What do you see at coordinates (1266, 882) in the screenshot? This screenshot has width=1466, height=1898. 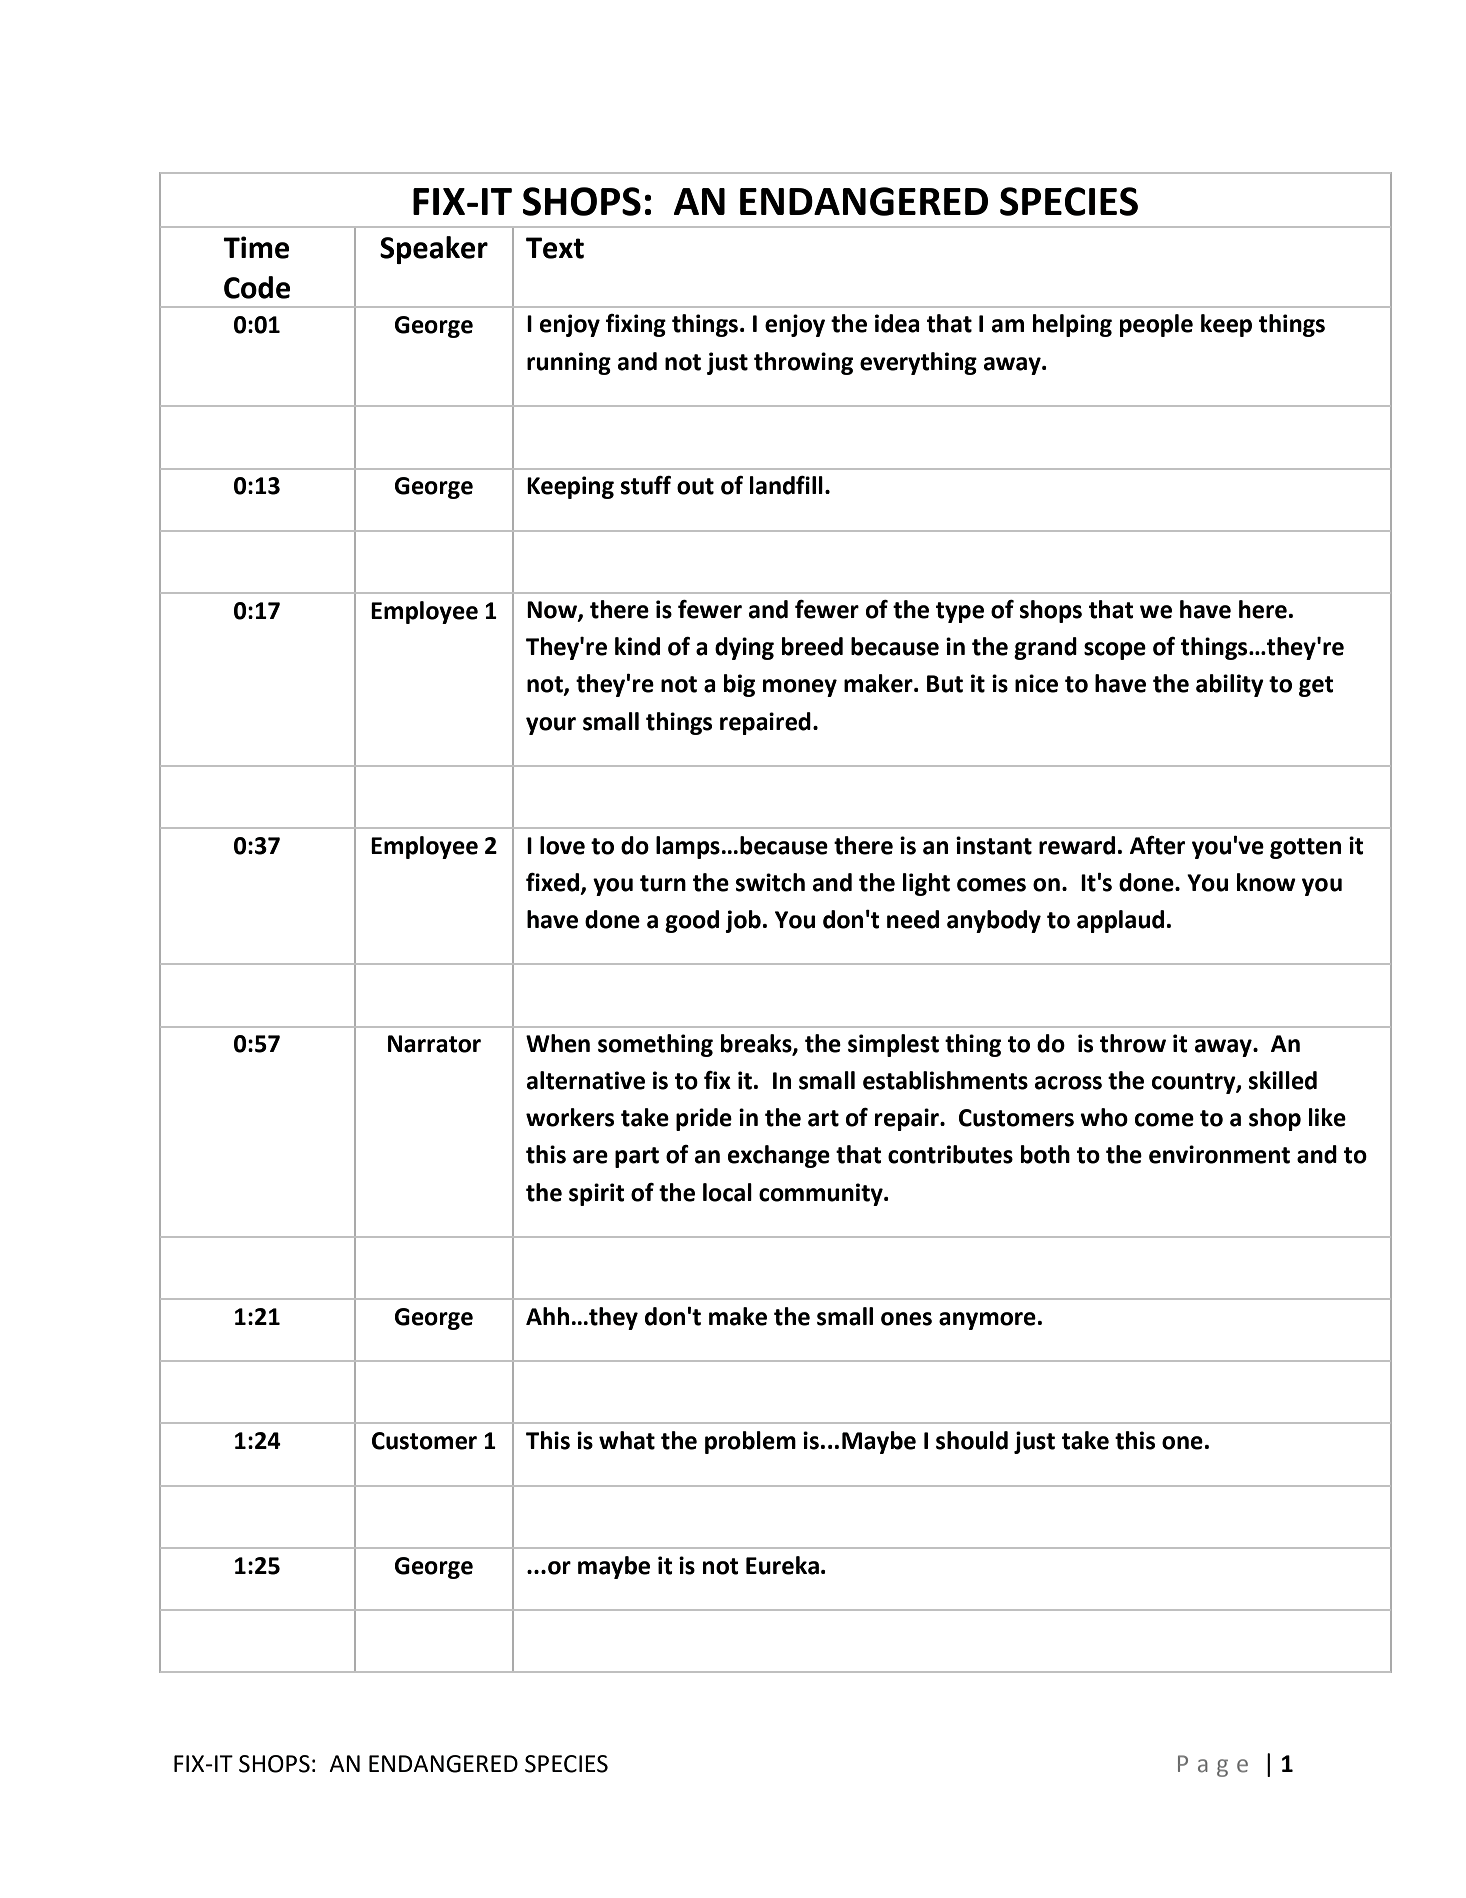 I see `know` at bounding box center [1266, 882].
